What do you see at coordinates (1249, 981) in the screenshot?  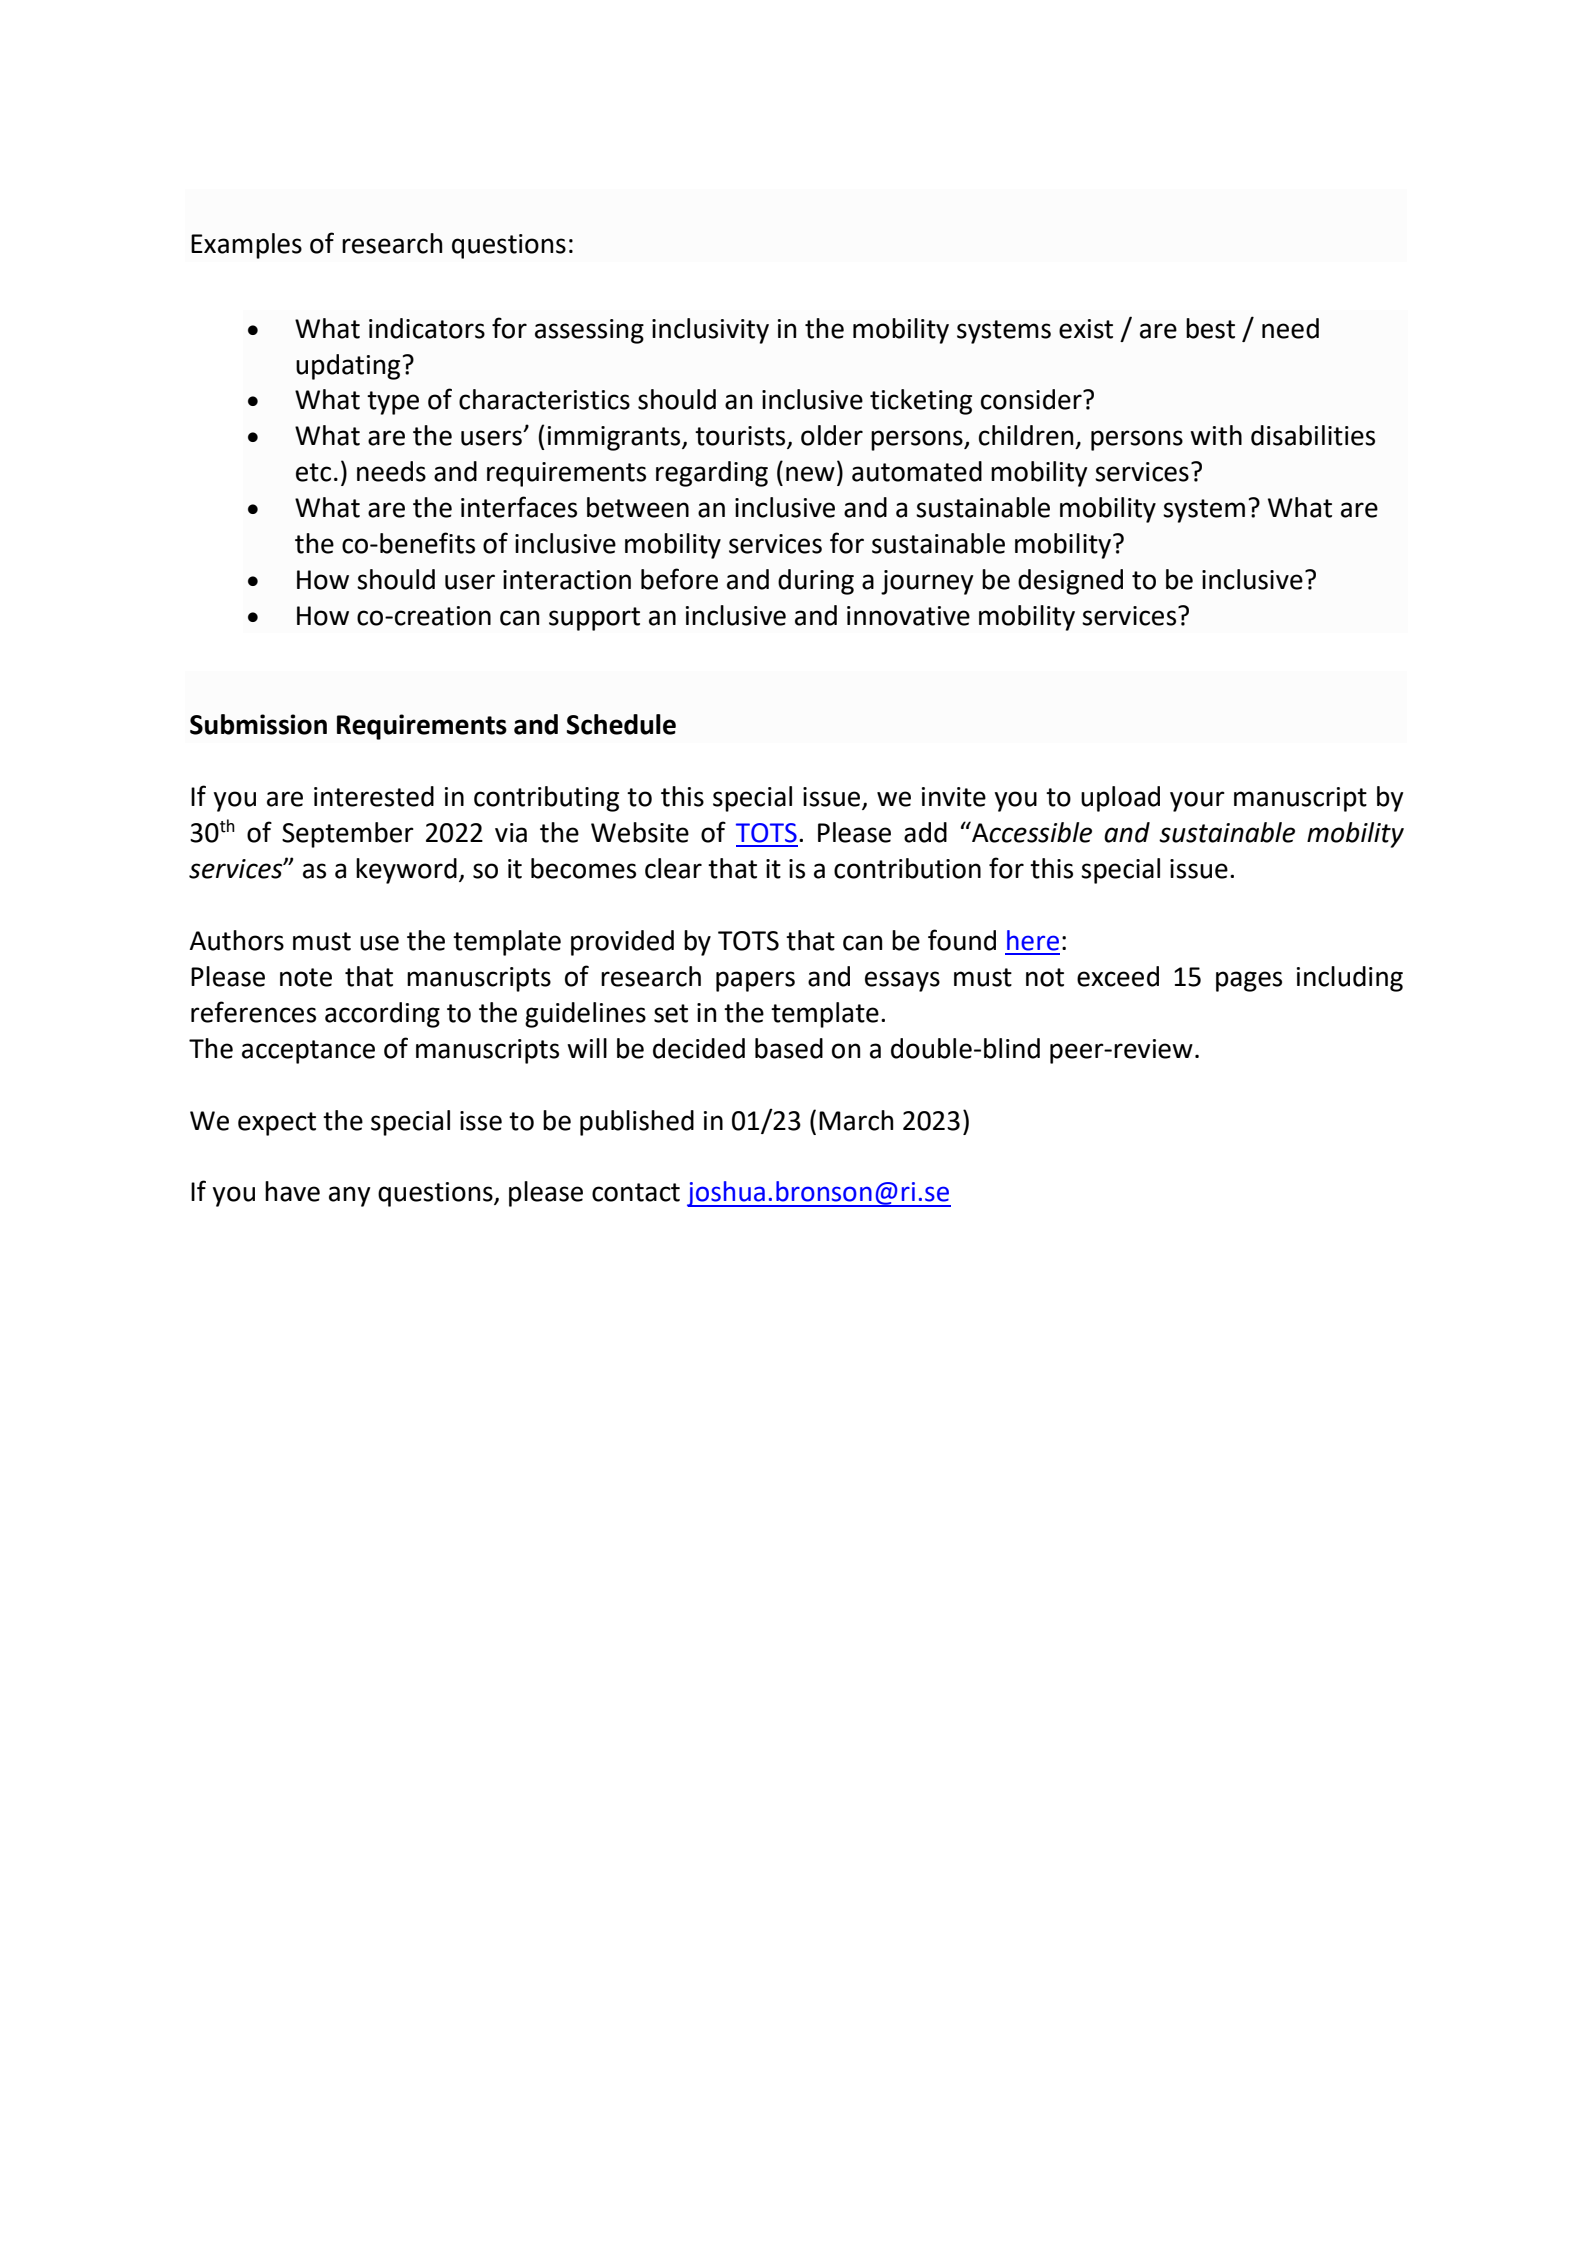 I see `pages` at bounding box center [1249, 981].
